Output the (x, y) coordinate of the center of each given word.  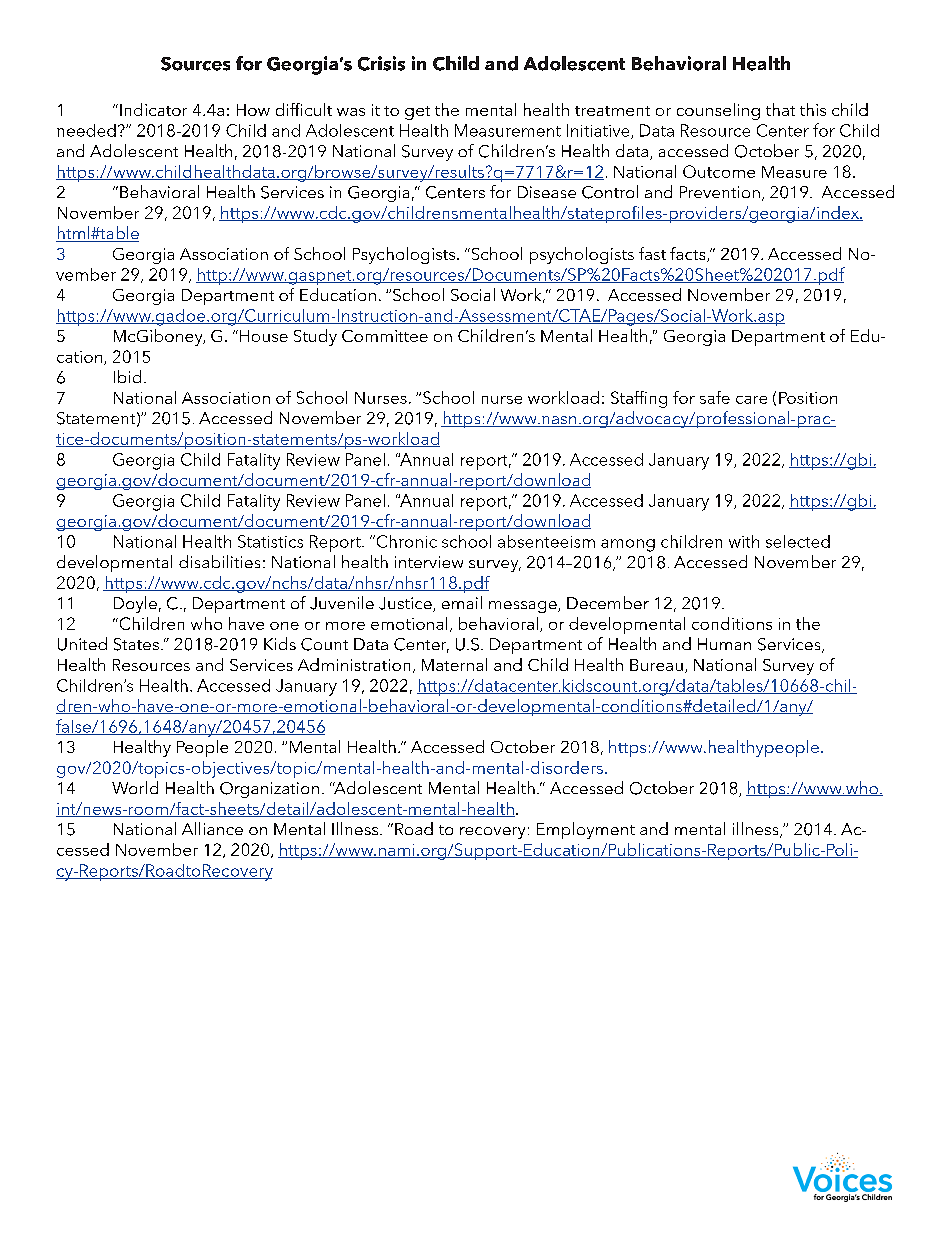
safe (715, 397)
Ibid (127, 376)
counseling (718, 111)
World (135, 787)
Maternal (454, 664)
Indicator (153, 109)
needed (86, 130)
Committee (385, 336)
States (136, 644)
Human (724, 644)
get (417, 113)
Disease (547, 192)
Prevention (720, 192)
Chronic (405, 541)
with (744, 541)
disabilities (219, 561)
